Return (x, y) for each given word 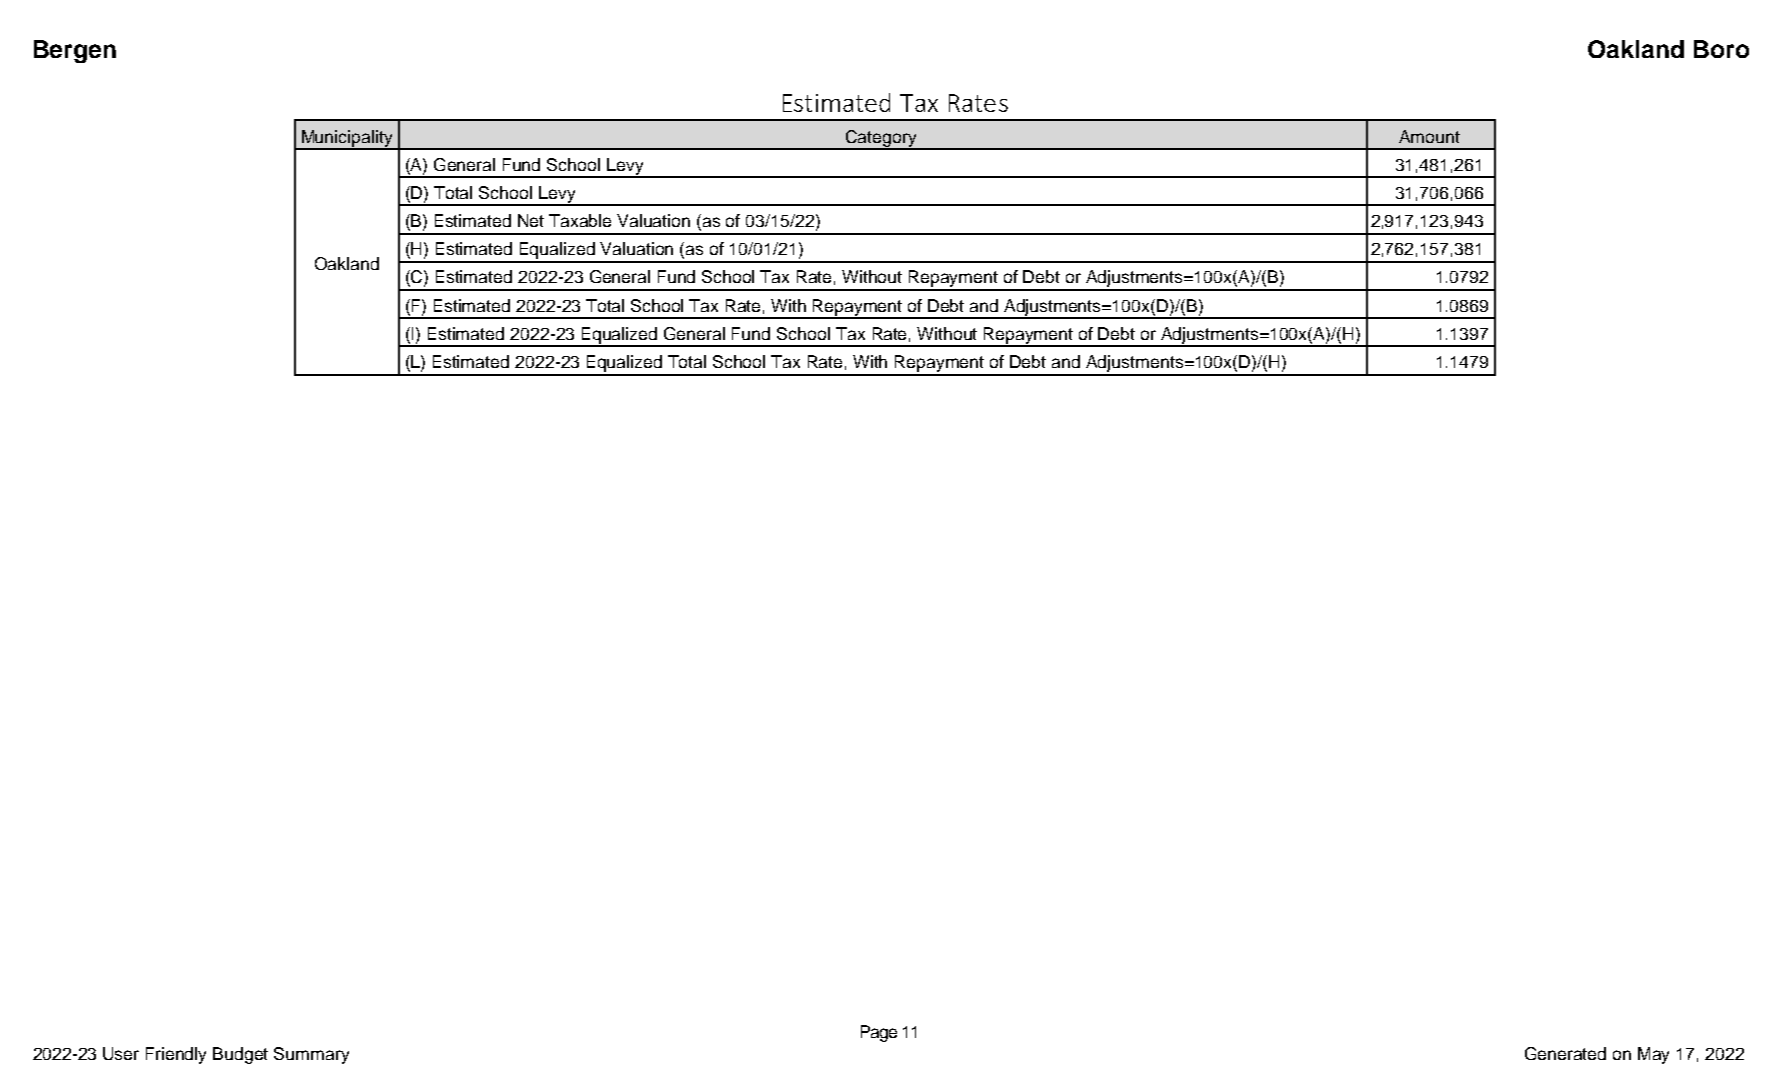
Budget (240, 1055)
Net (531, 220)
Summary (311, 1055)
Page (879, 1033)
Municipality (348, 139)
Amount (1429, 136)
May (1653, 1055)
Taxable (580, 220)
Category (881, 139)
